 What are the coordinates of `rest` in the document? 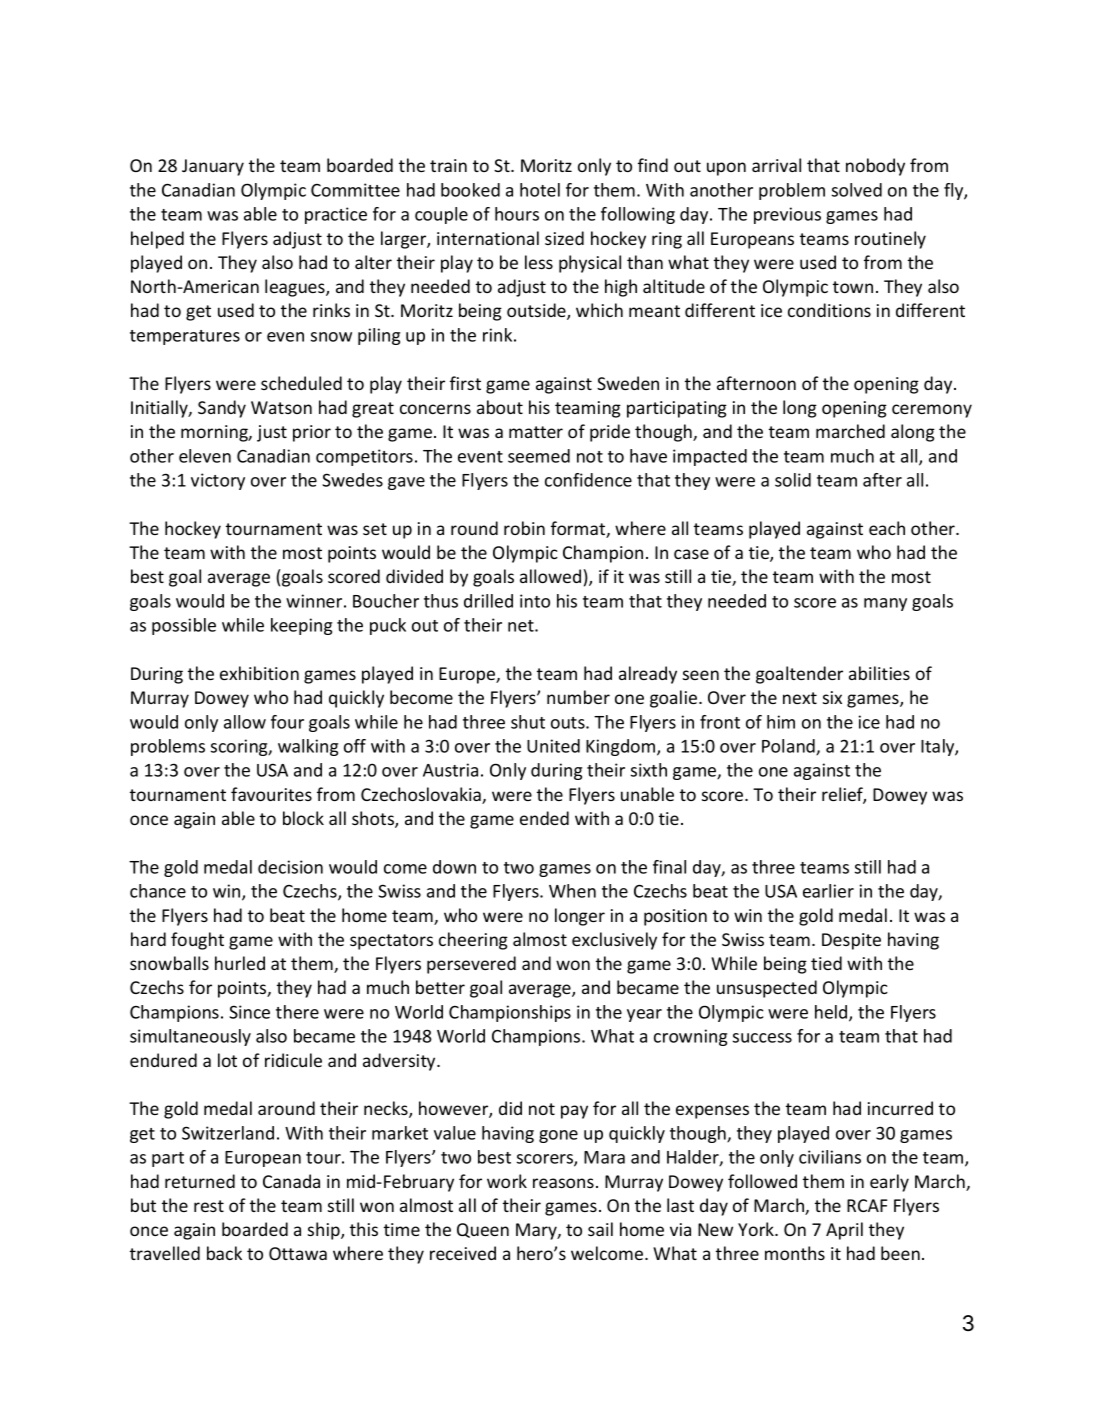 It's located at (209, 1206).
